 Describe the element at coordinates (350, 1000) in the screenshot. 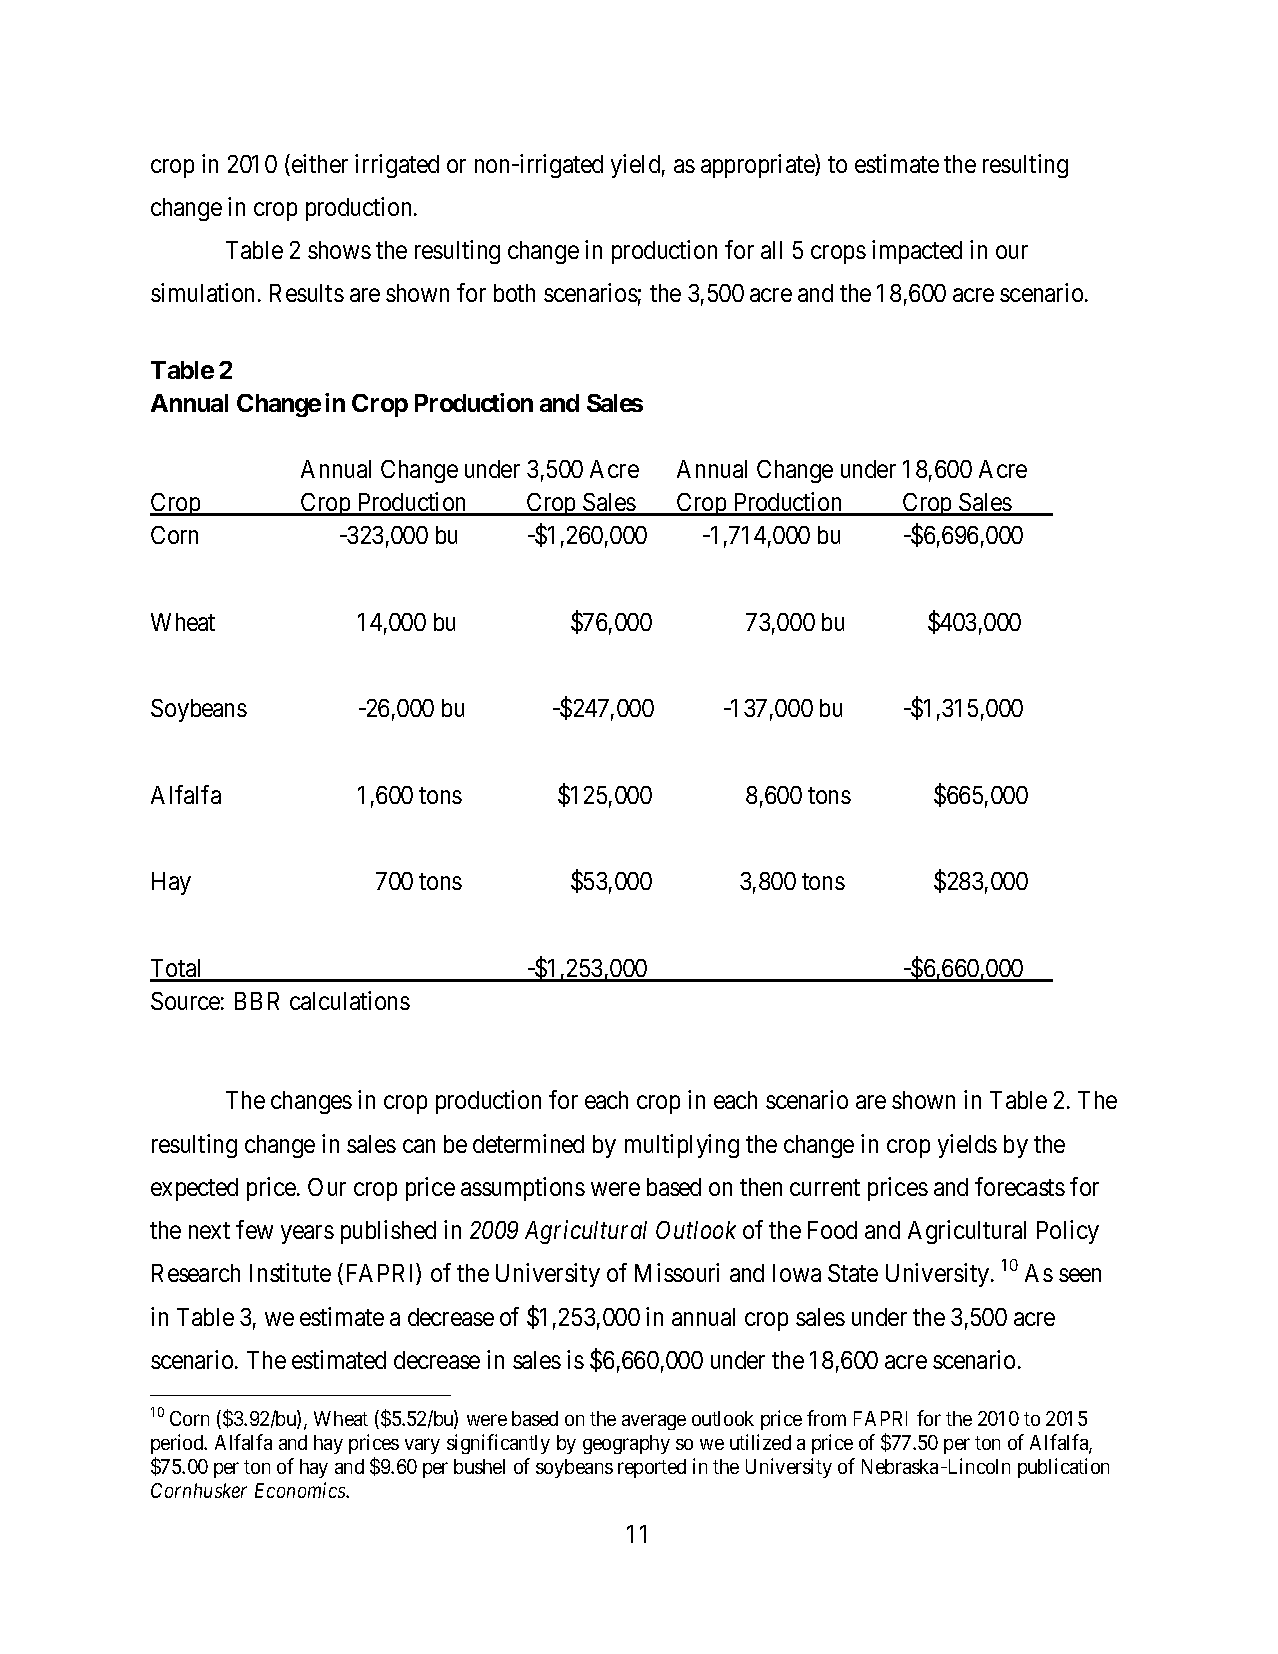

I see `calculations` at that location.
